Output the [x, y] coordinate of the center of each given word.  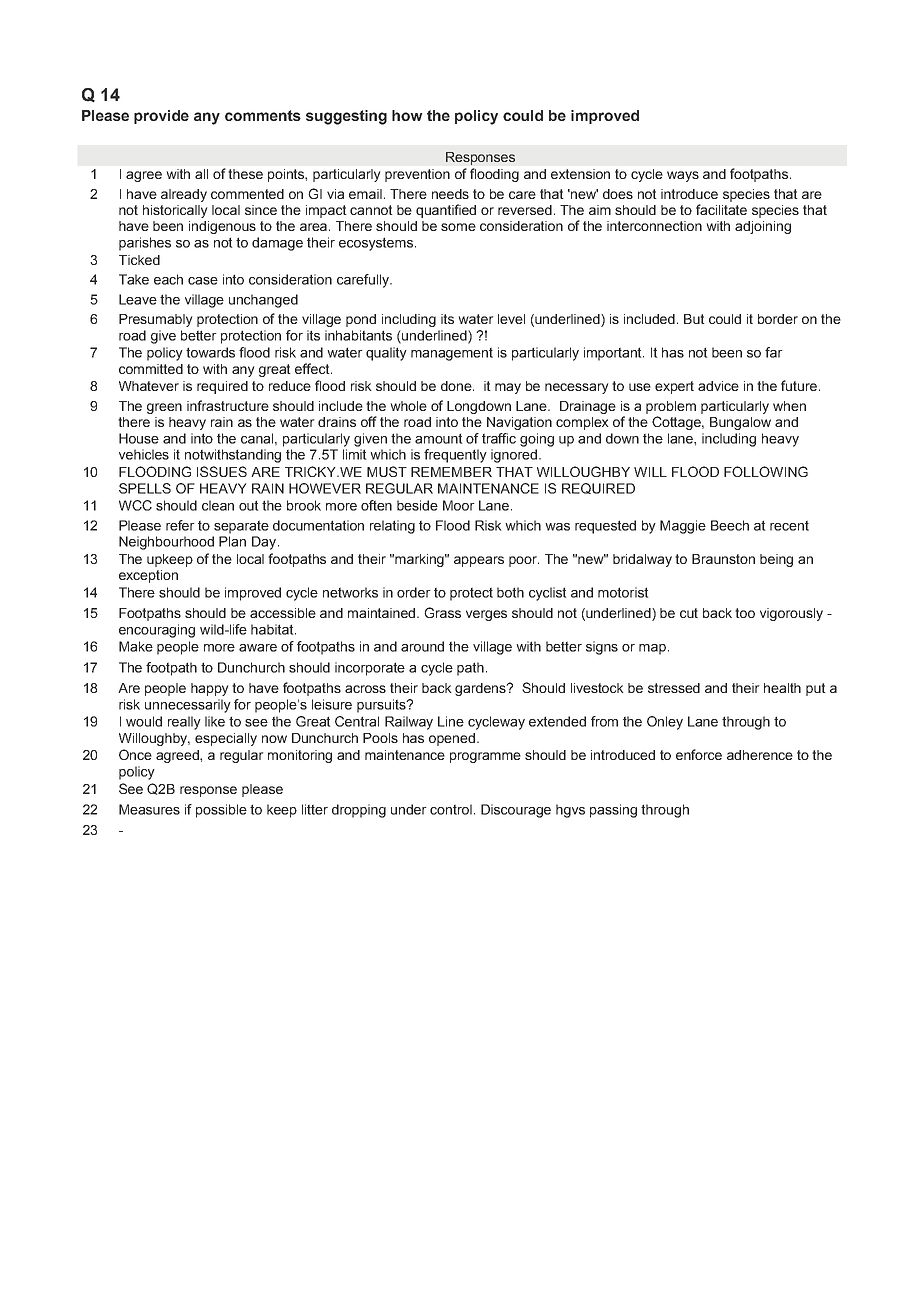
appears [479, 561]
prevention [417, 175]
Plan [232, 541]
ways [683, 176]
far [774, 352]
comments [263, 115]
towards [210, 352]
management [452, 354]
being [776, 560]
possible [221, 811]
